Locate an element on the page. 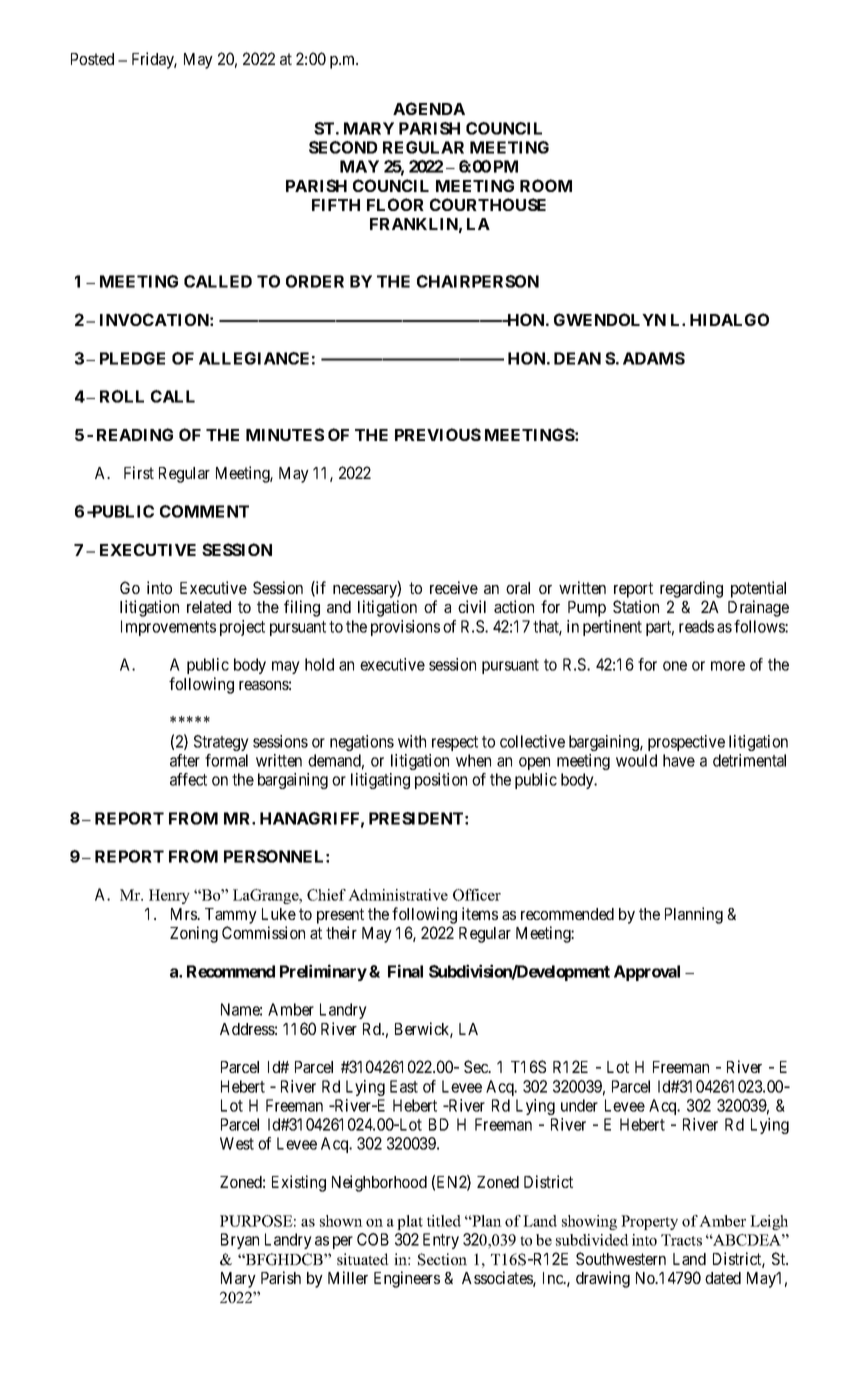 This document has height=1400, width=849. Bryan is located at coordinates (240, 1241).
